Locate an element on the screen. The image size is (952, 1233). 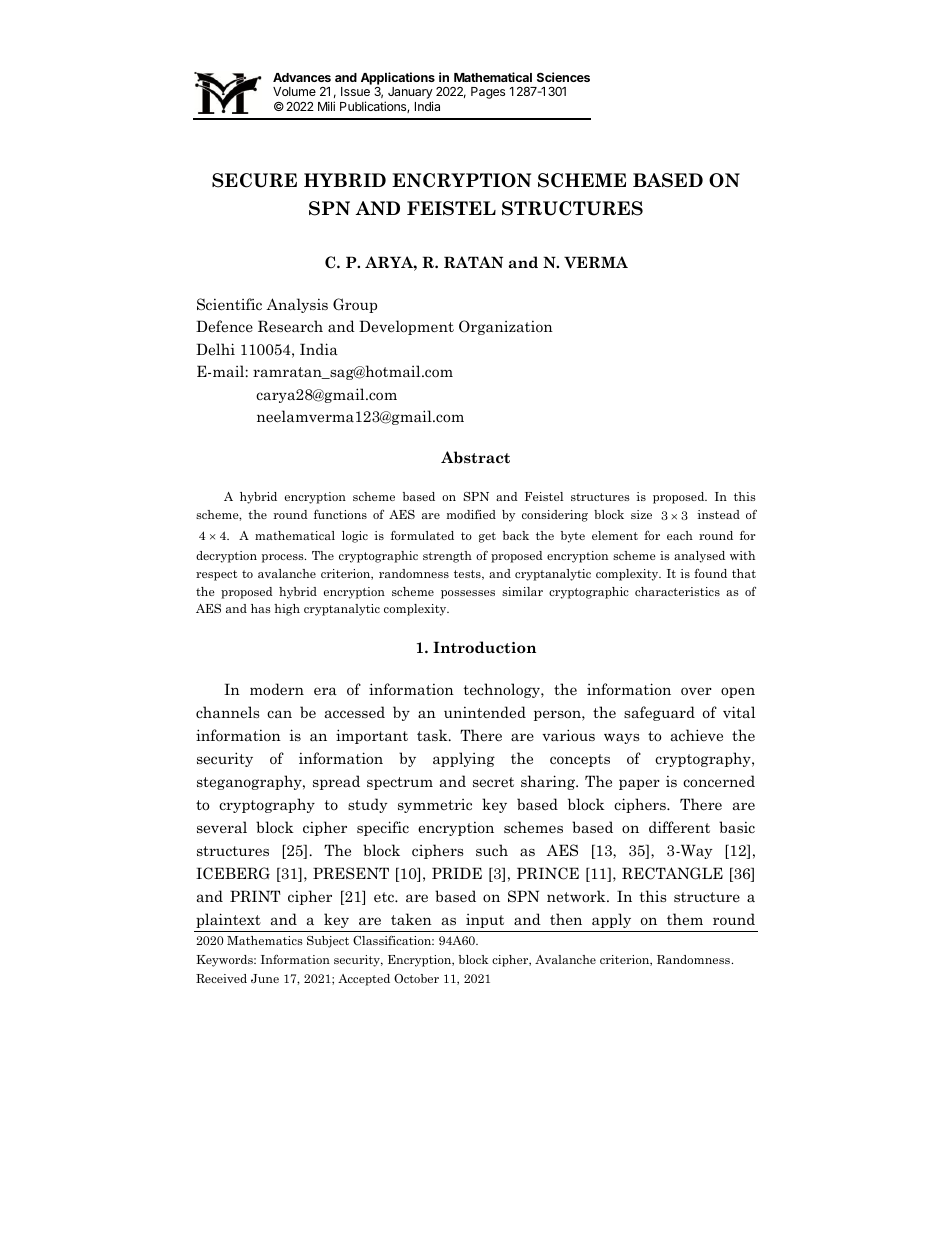
Development is located at coordinates (406, 327).
